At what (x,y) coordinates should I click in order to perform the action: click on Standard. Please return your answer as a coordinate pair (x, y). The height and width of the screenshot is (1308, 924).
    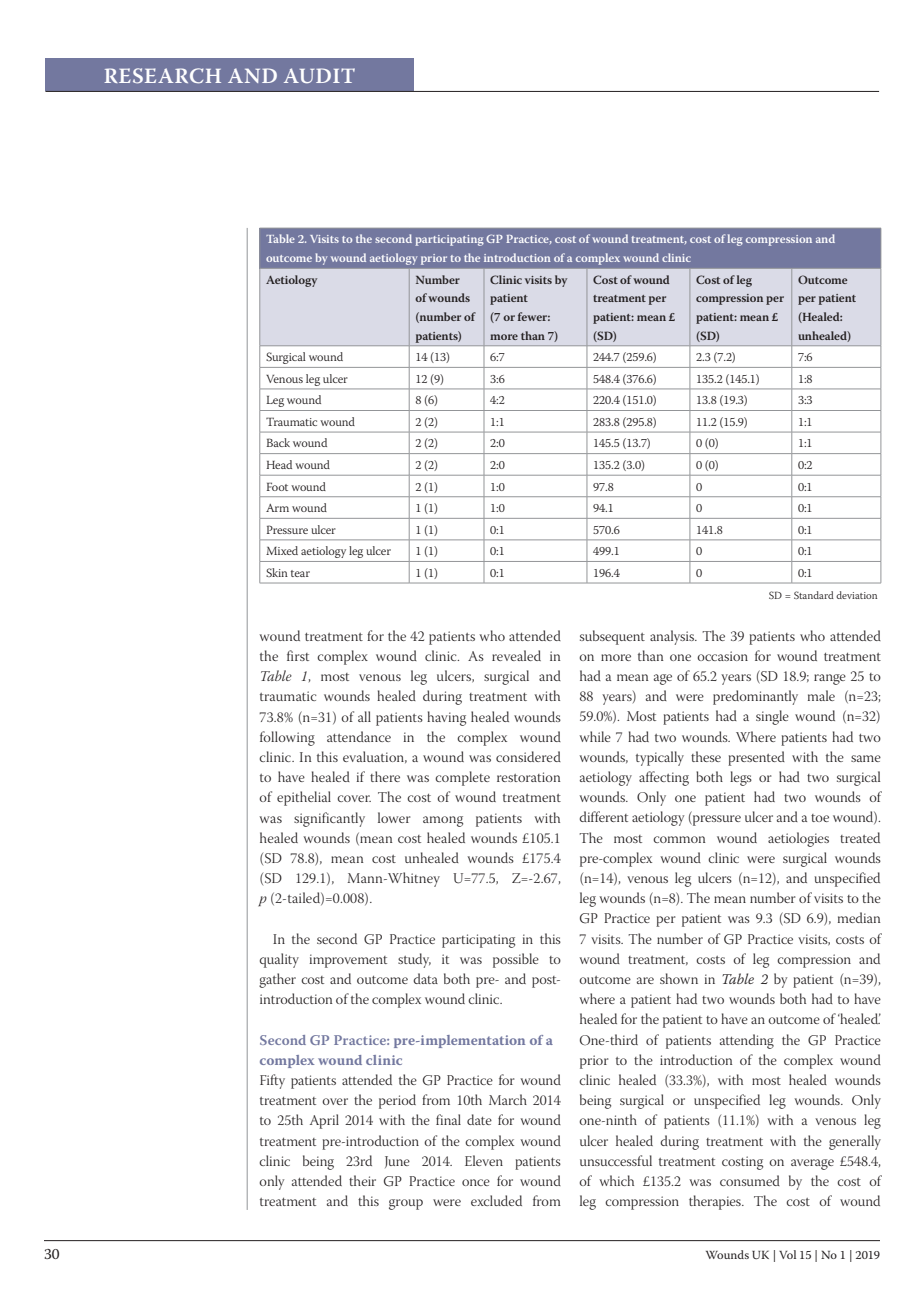
    Looking at the image, I should click on (814, 595).
